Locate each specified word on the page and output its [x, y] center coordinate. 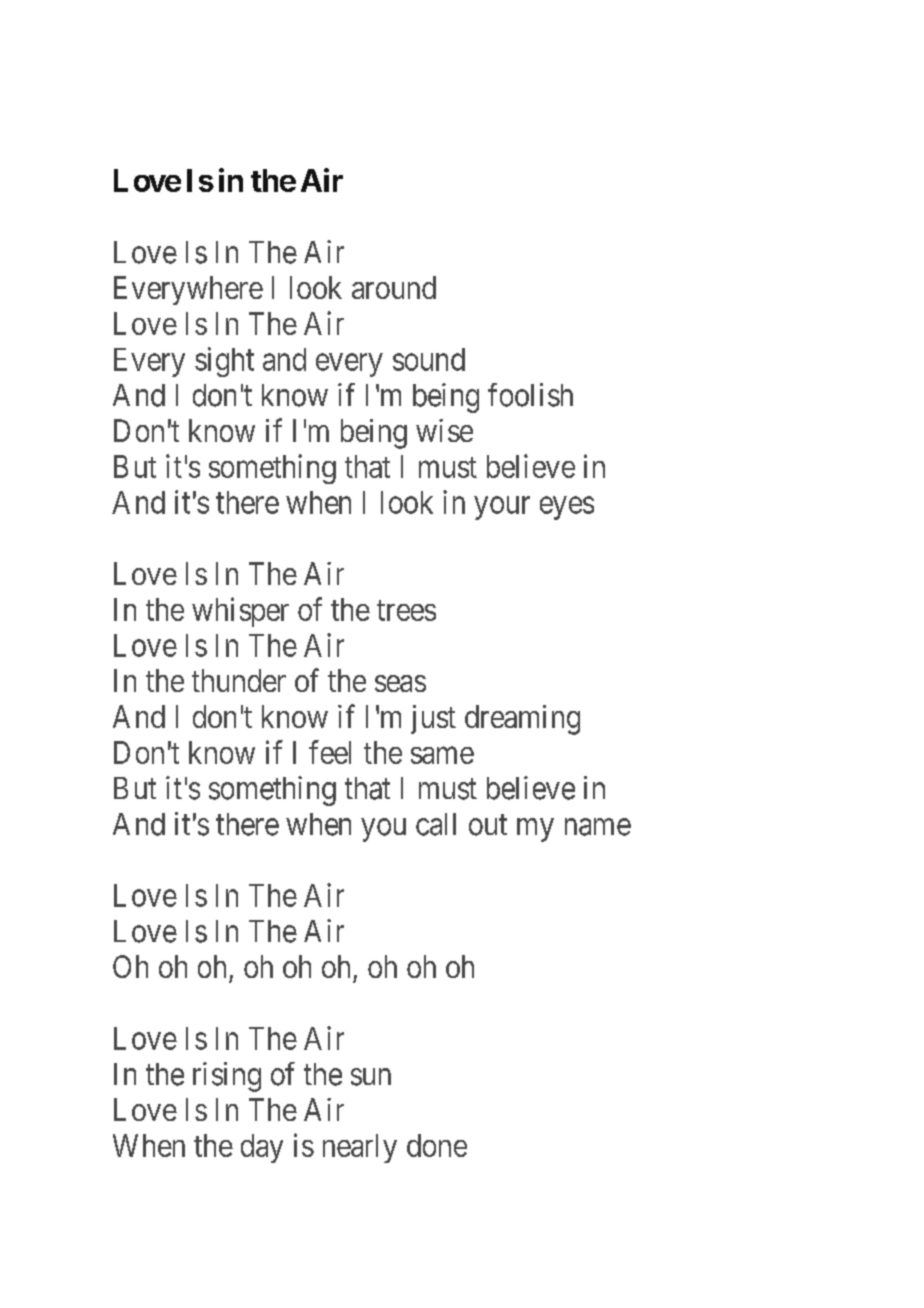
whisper [240, 612]
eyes [567, 508]
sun [371, 1077]
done [437, 1145]
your [502, 508]
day [262, 1148]
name [598, 827]
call [436, 824]
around [394, 287]
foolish [530, 395]
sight [224, 362]
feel [330, 752]
